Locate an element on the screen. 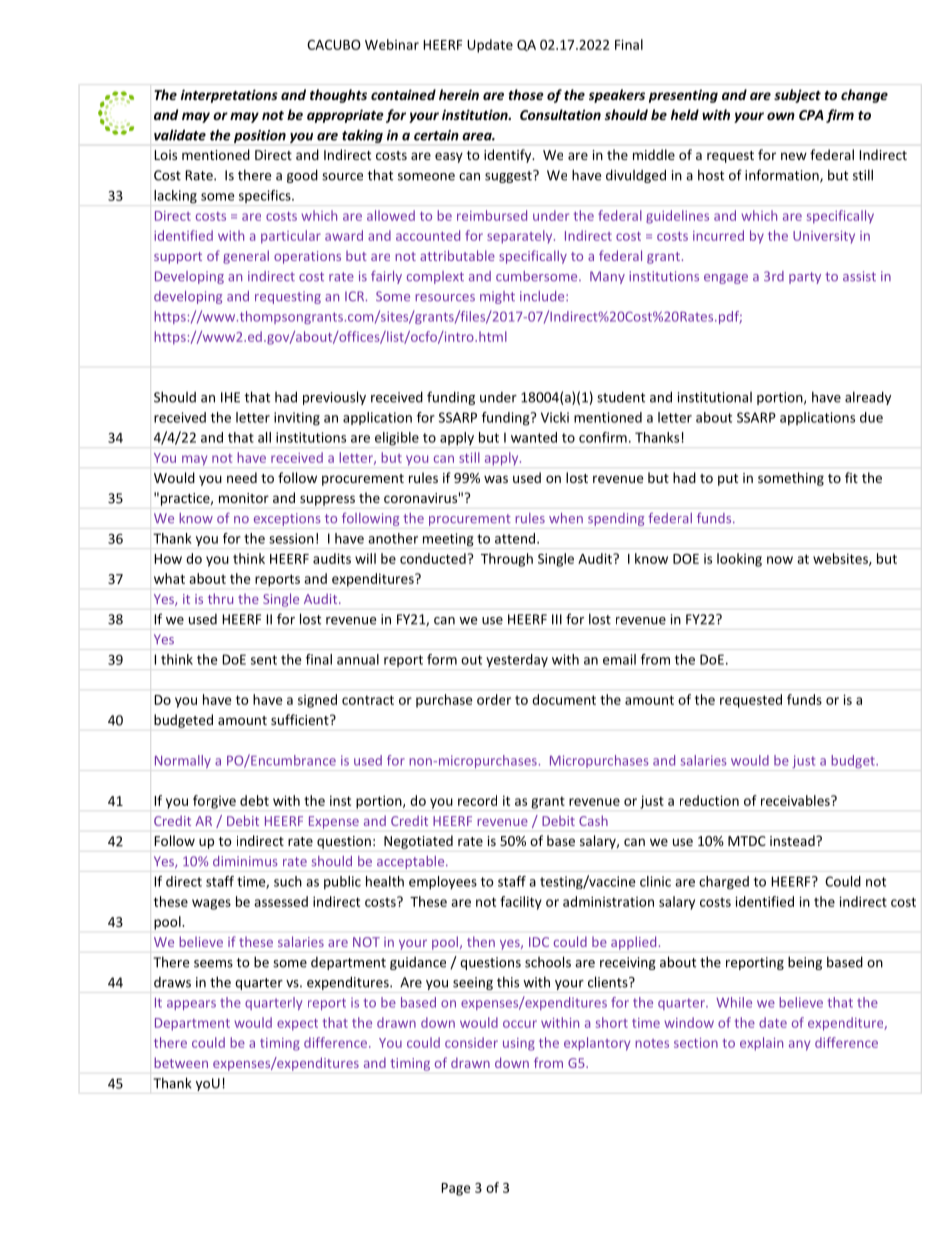  Page is located at coordinates (456, 1189).
